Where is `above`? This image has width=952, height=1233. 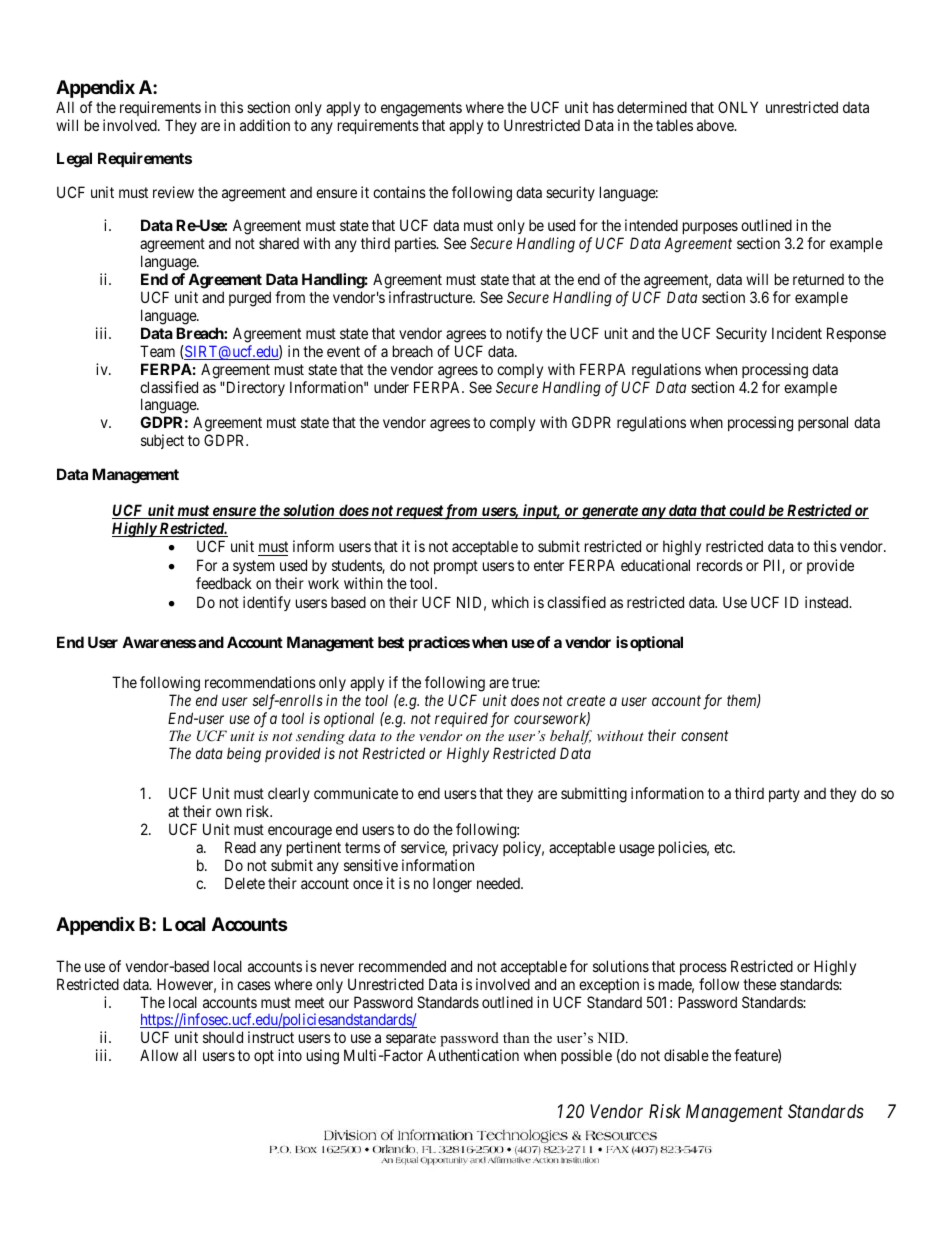
above is located at coordinates (716, 125).
